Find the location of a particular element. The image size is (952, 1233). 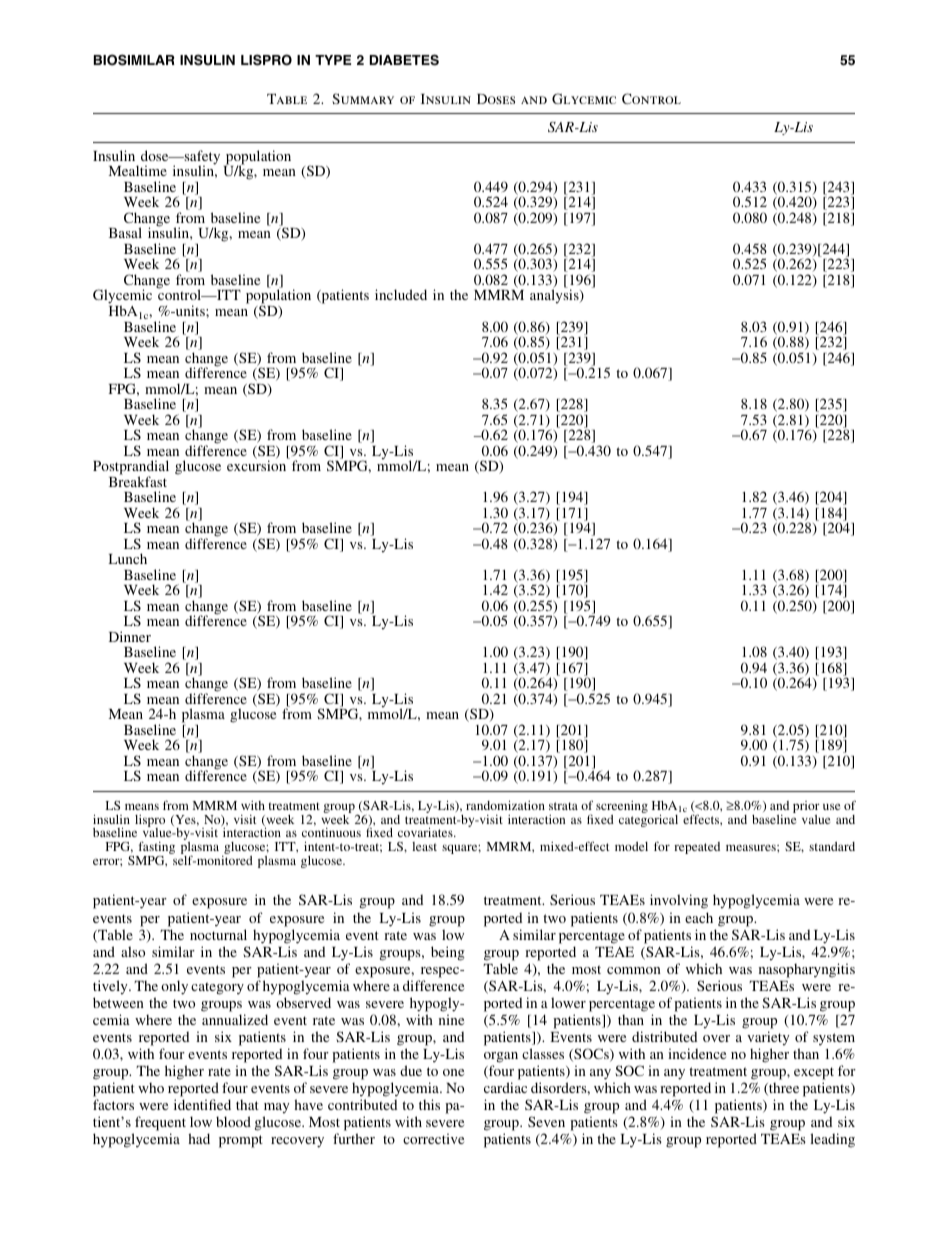

units is located at coordinates (190, 310).
